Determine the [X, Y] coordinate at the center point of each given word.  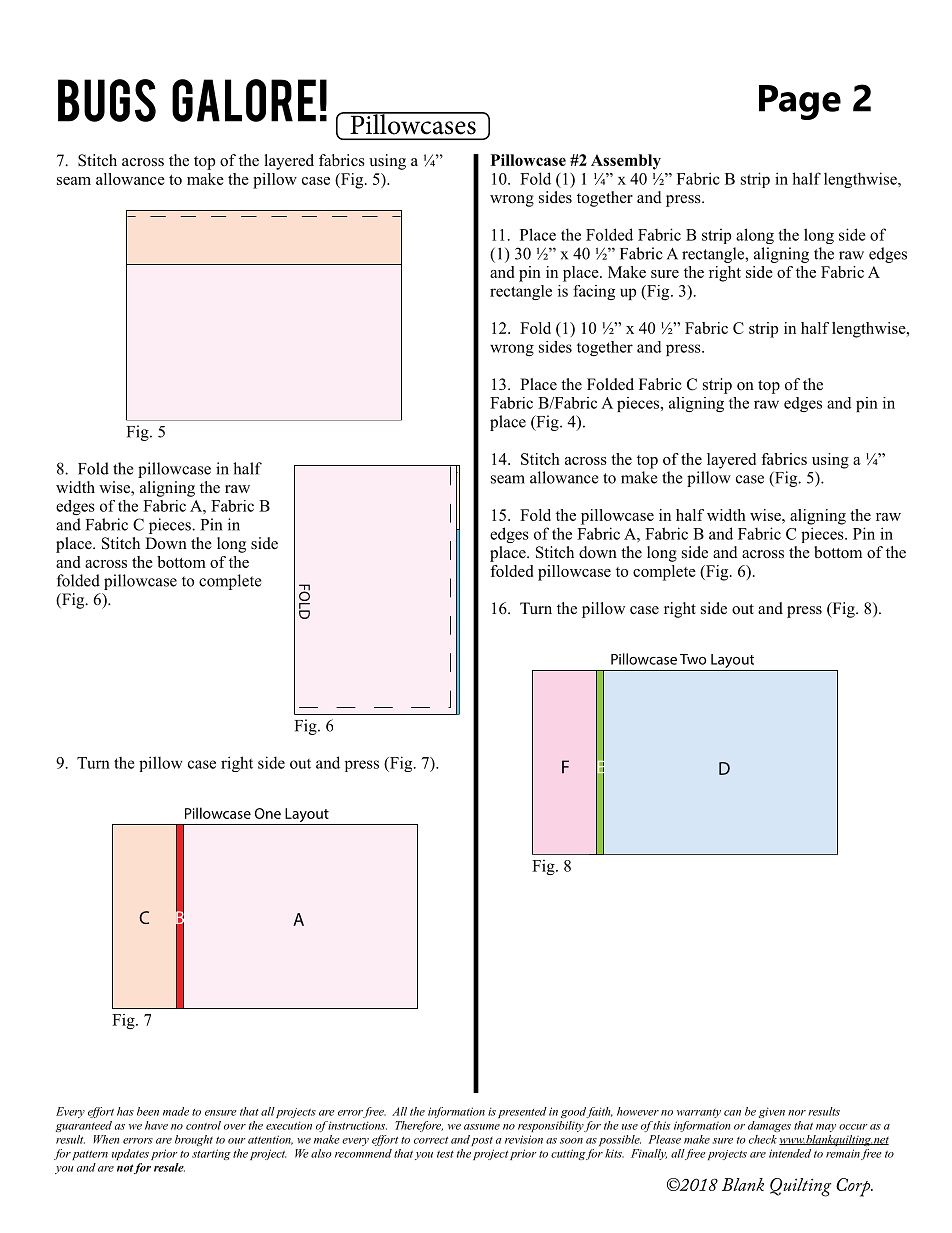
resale [169, 1167]
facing [594, 292]
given [772, 1112]
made [176, 1111]
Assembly [626, 162]
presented [522, 1112]
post [482, 1141]
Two [693, 659]
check [763, 1139]
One [268, 813]
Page [800, 102]
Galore [244, 100]
